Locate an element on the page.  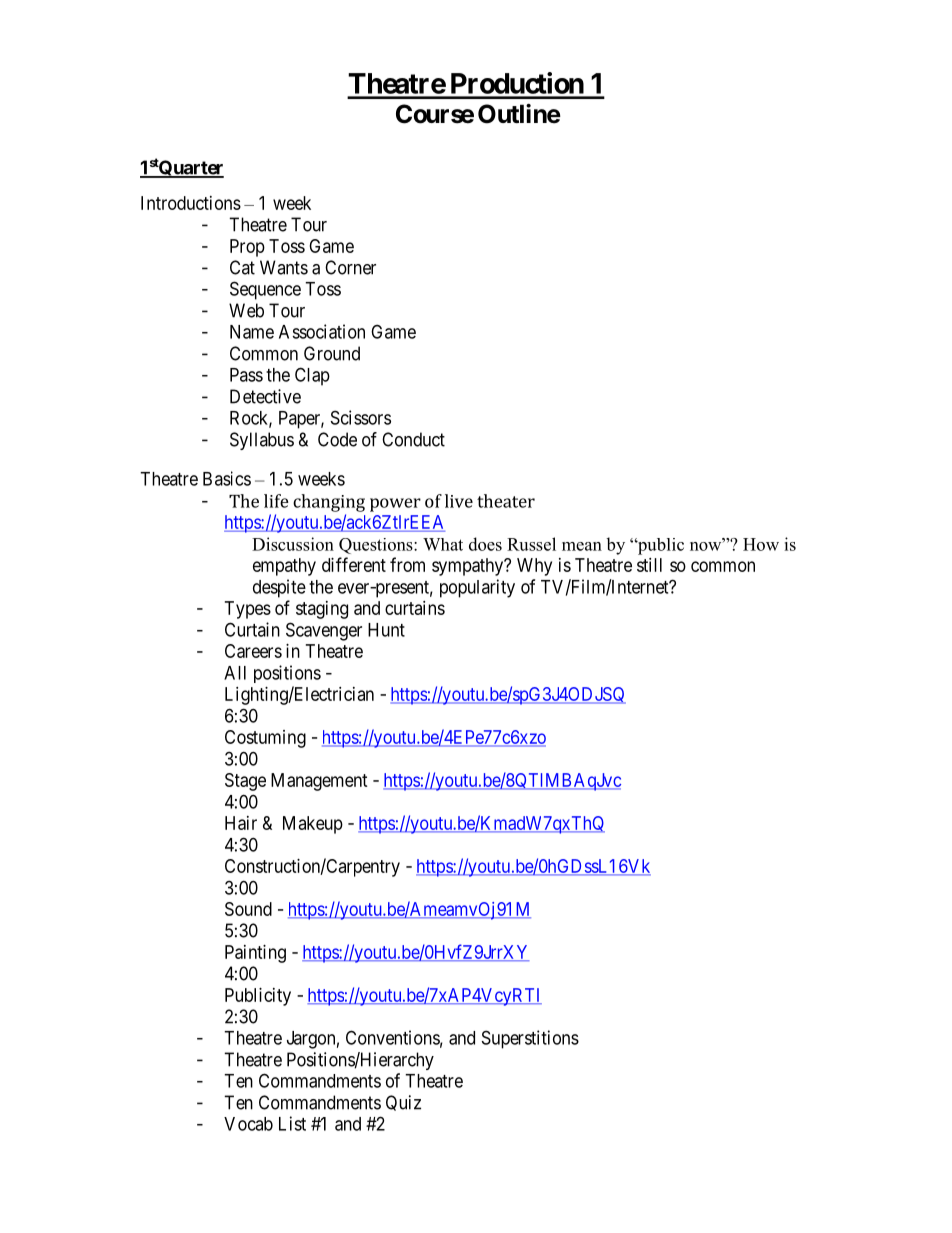
Management is located at coordinates (319, 782).
